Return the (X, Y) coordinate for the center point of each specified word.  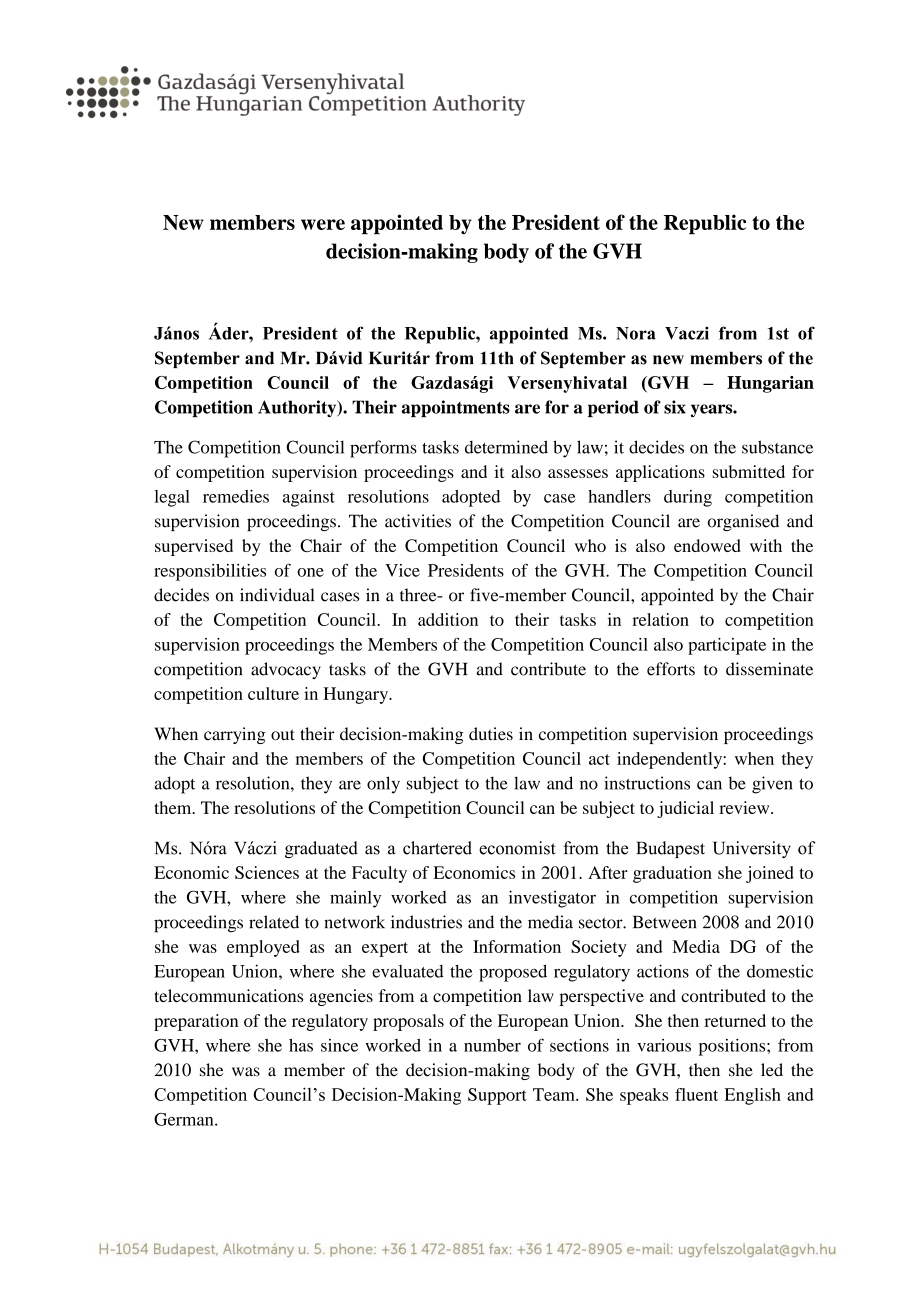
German (185, 1119)
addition (448, 619)
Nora (636, 333)
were (323, 224)
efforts (671, 669)
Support (497, 1096)
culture (273, 693)
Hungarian (770, 384)
